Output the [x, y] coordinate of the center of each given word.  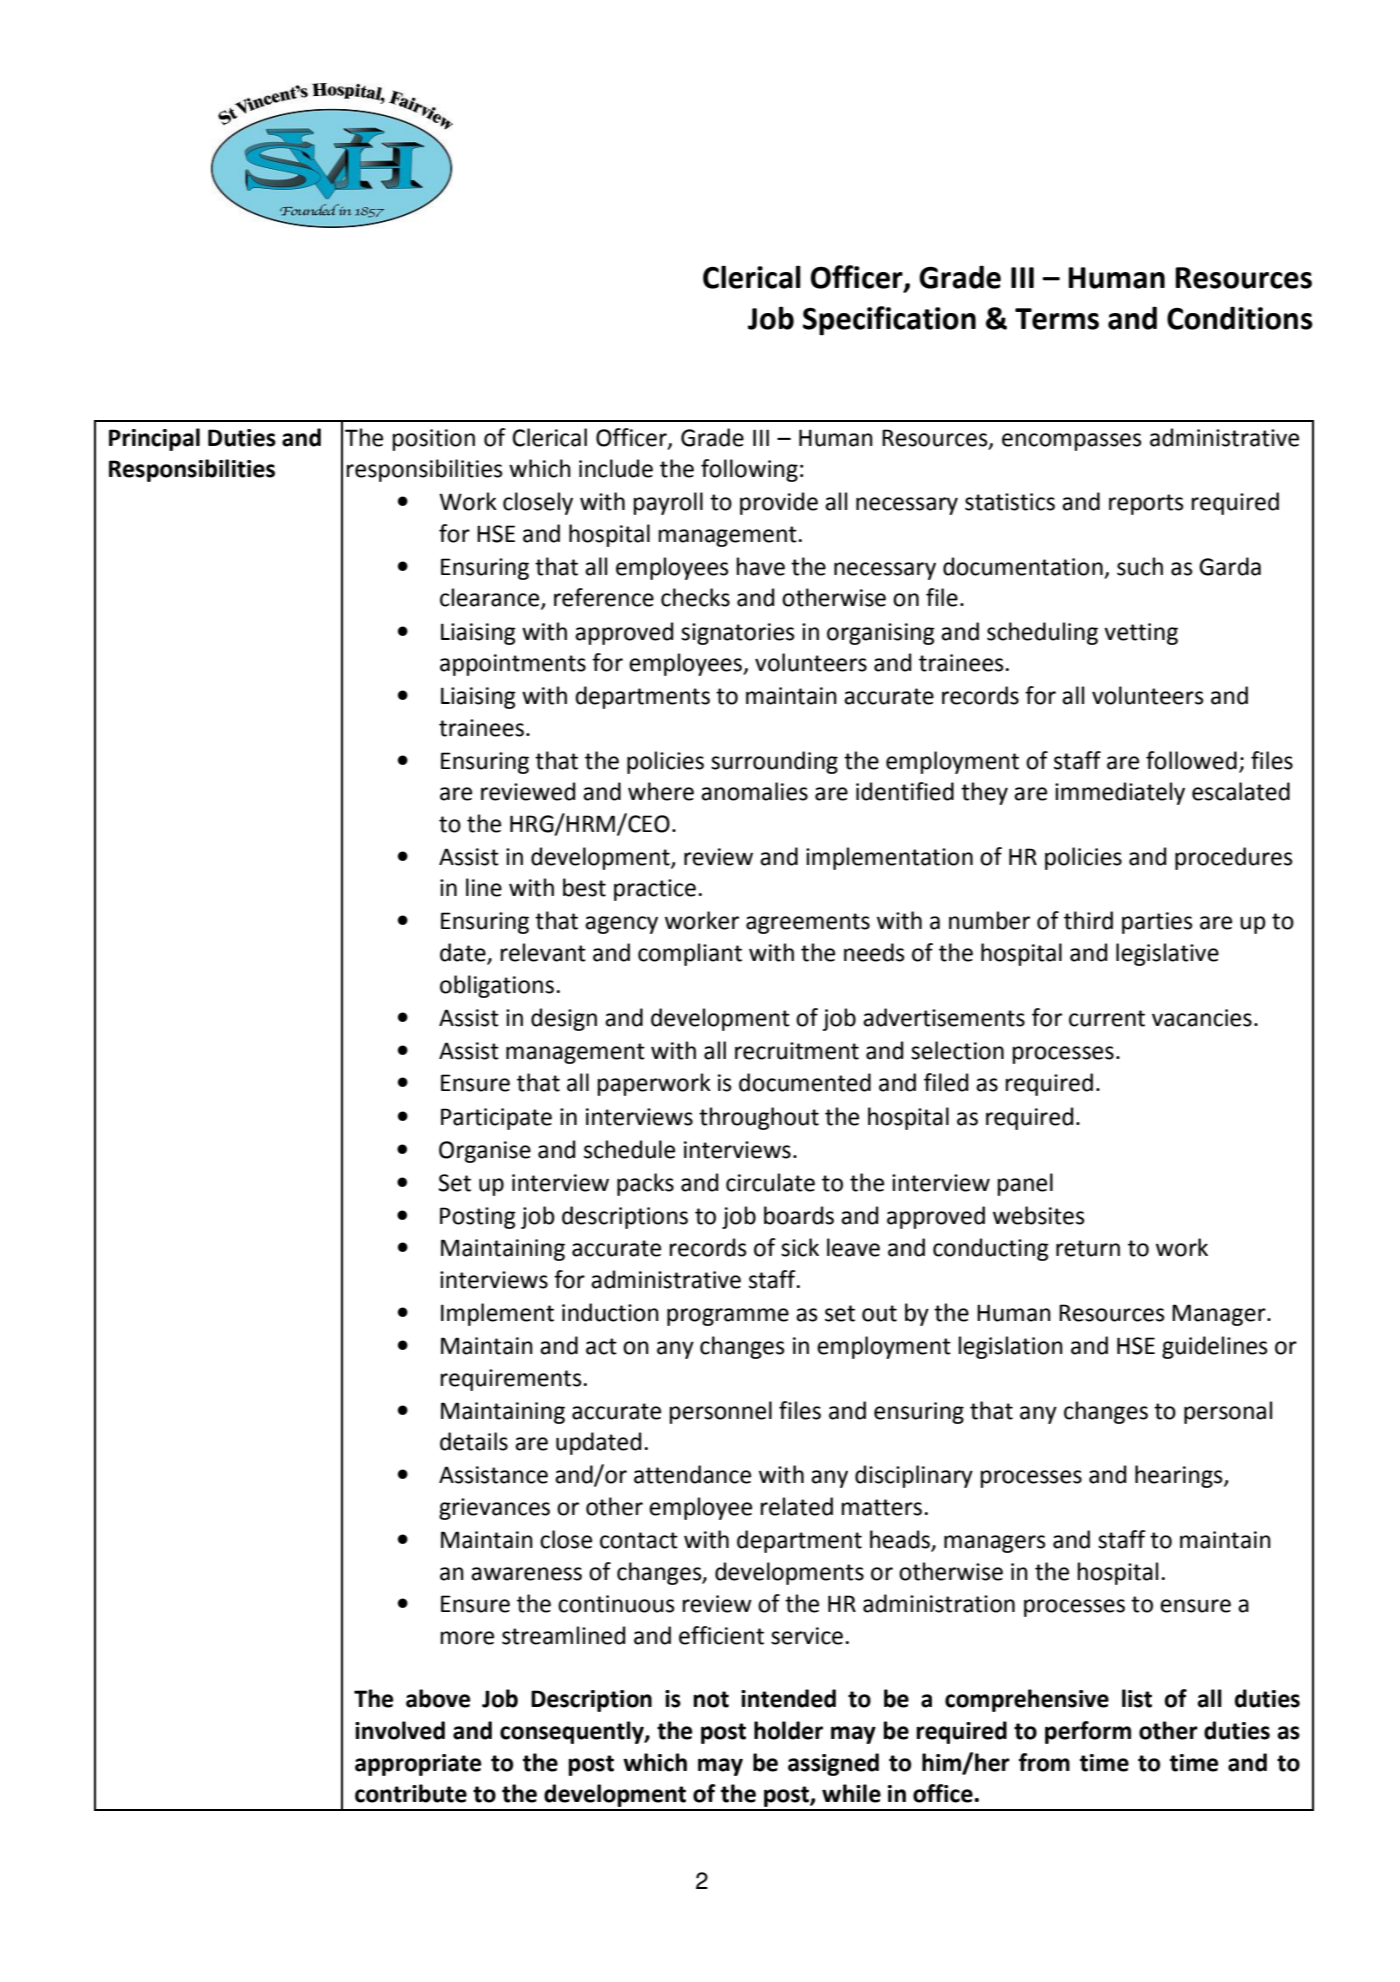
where [661, 791]
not [711, 1699]
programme [728, 1317]
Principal [154, 439]
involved [400, 1730]
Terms [1057, 319]
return [1088, 1248]
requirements [511, 1380]
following [749, 470]
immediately [1120, 793]
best [584, 887]
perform [1088, 1732]
